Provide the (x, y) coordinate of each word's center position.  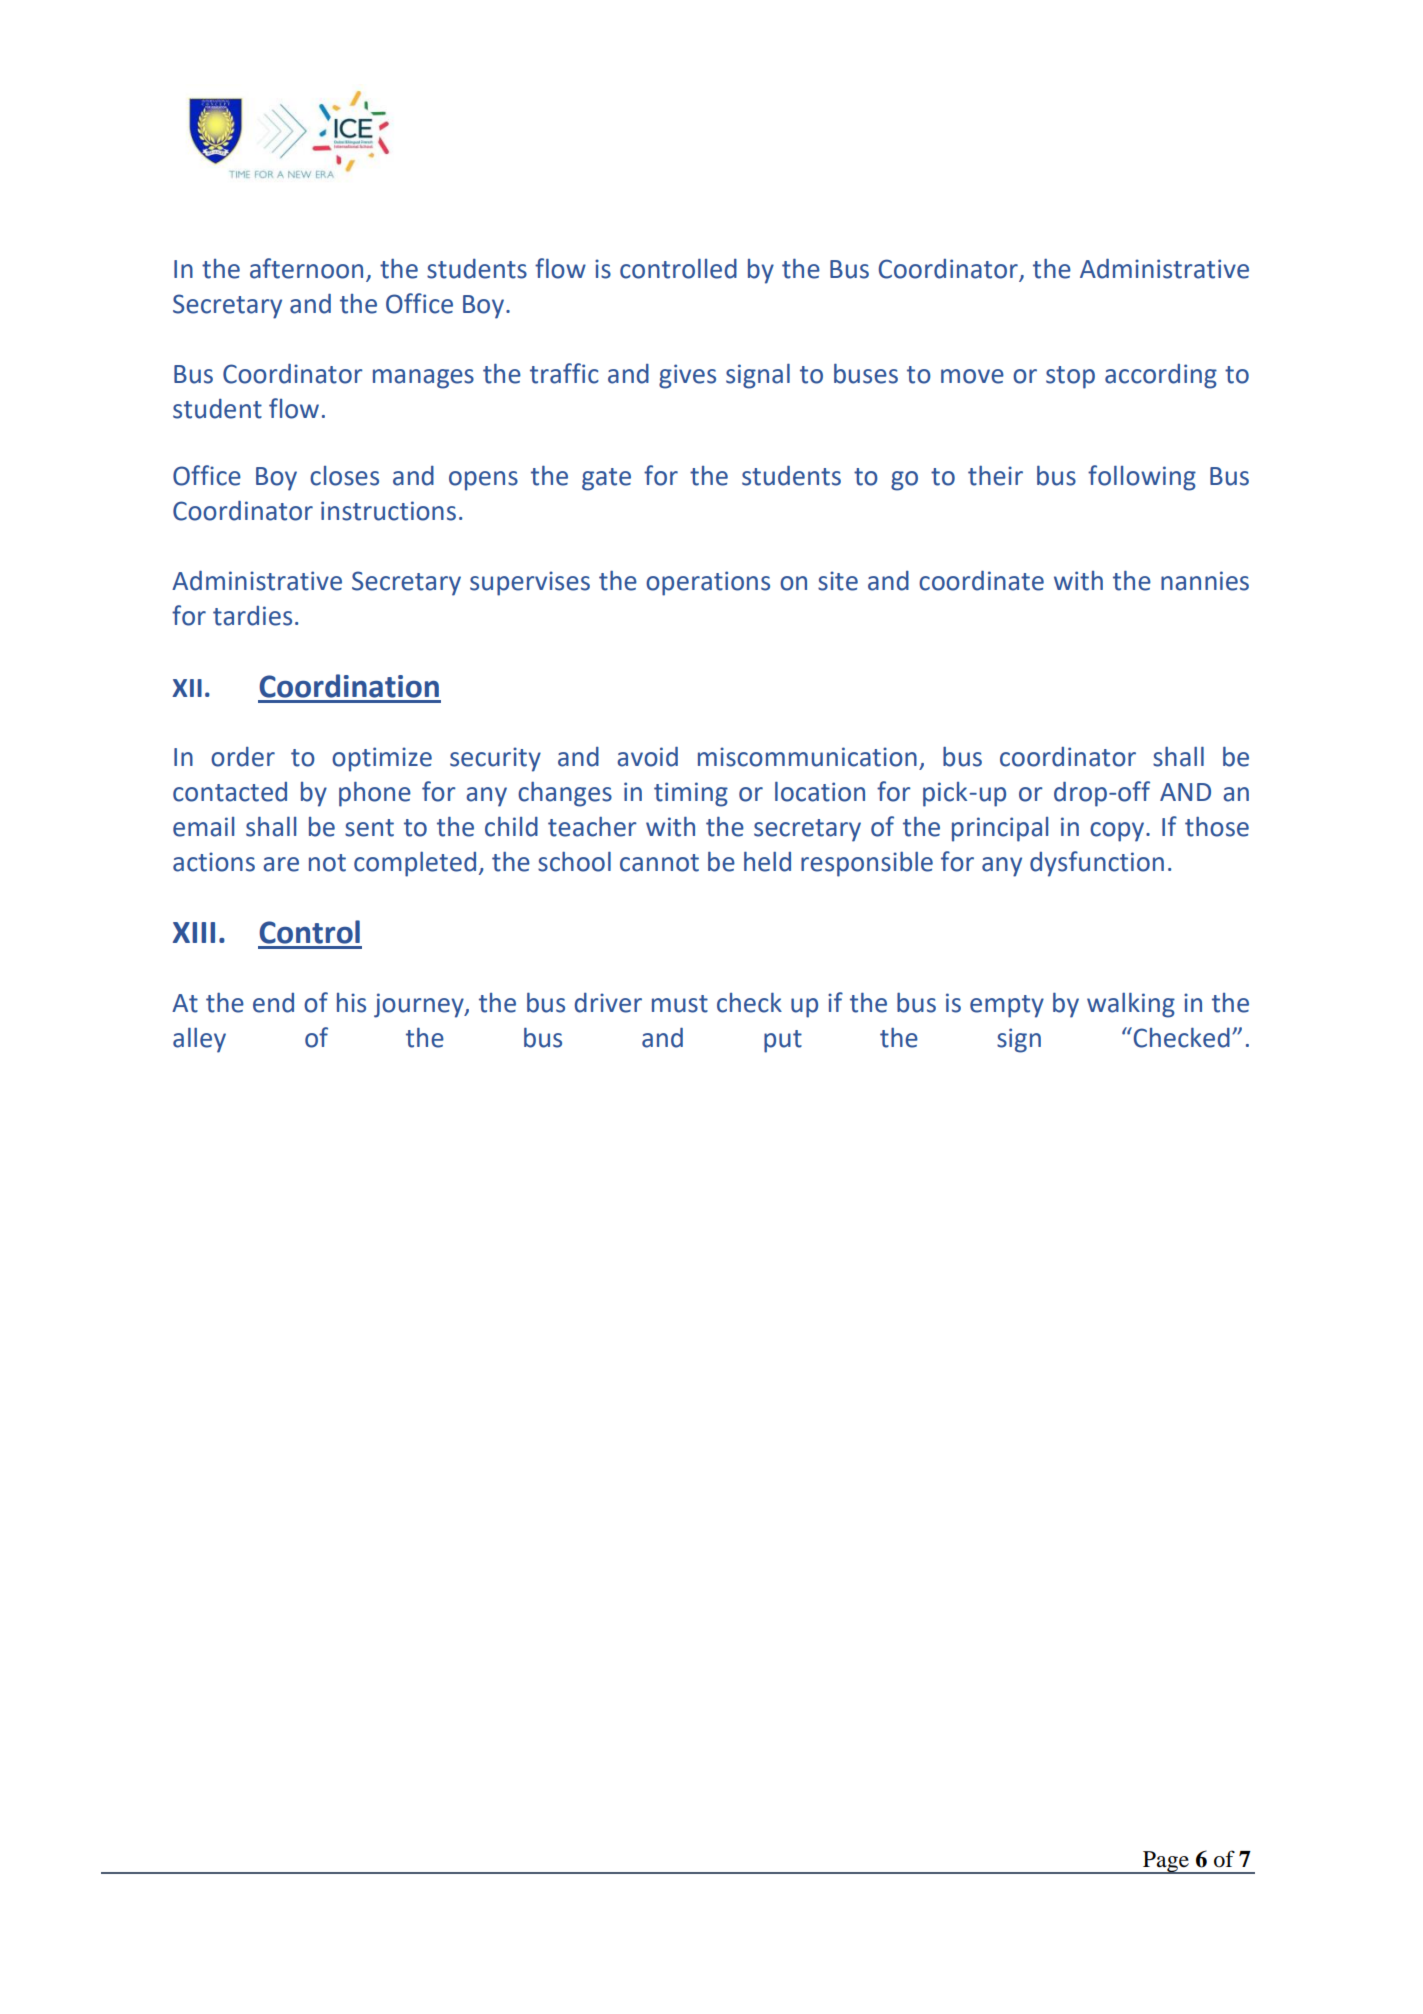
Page (1166, 1862)
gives (687, 376)
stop (1070, 377)
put (783, 1041)
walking (1131, 1005)
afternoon (306, 268)
